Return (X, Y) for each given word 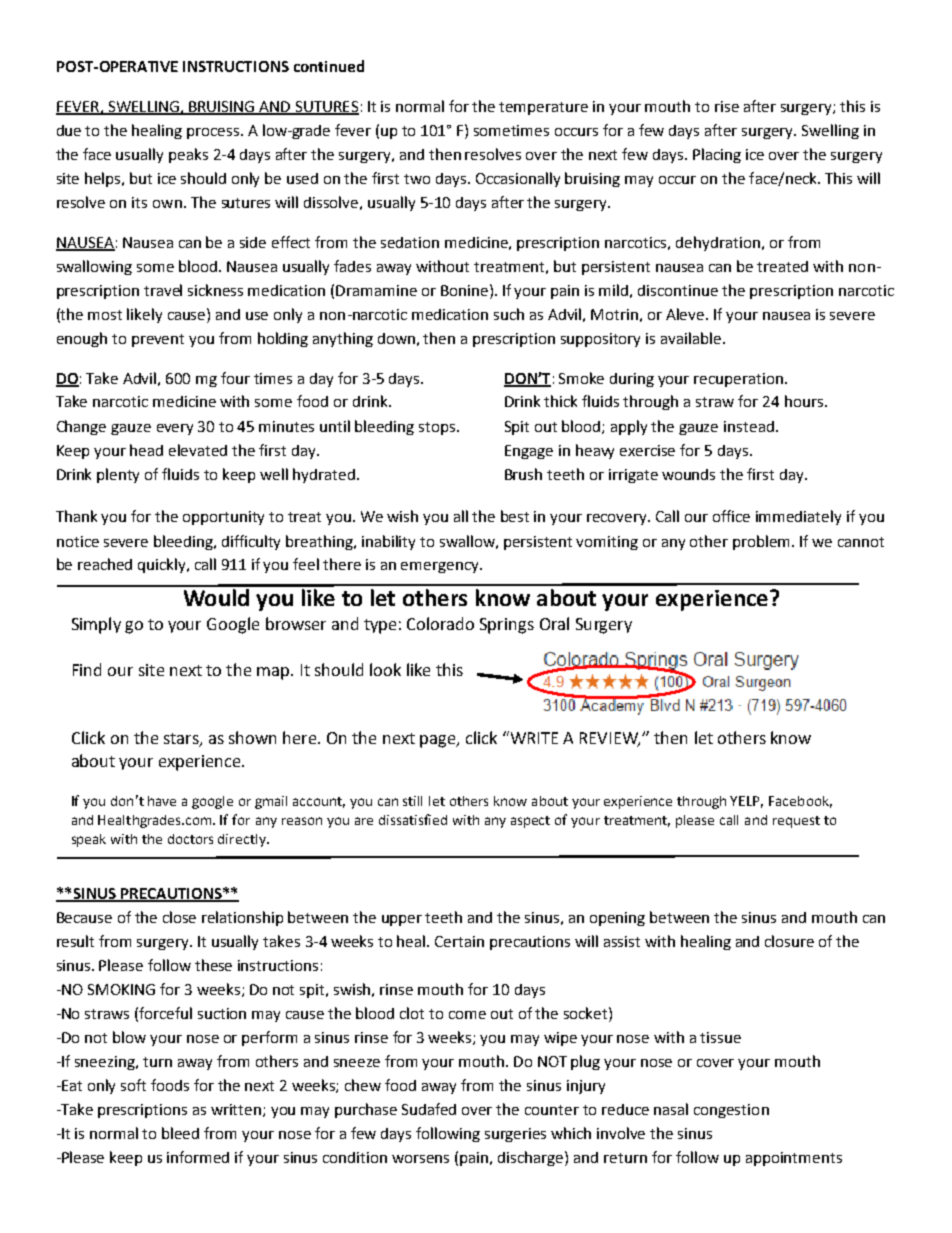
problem (761, 542)
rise (727, 106)
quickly (163, 565)
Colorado (440, 623)
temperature (543, 108)
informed (198, 1157)
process (214, 133)
